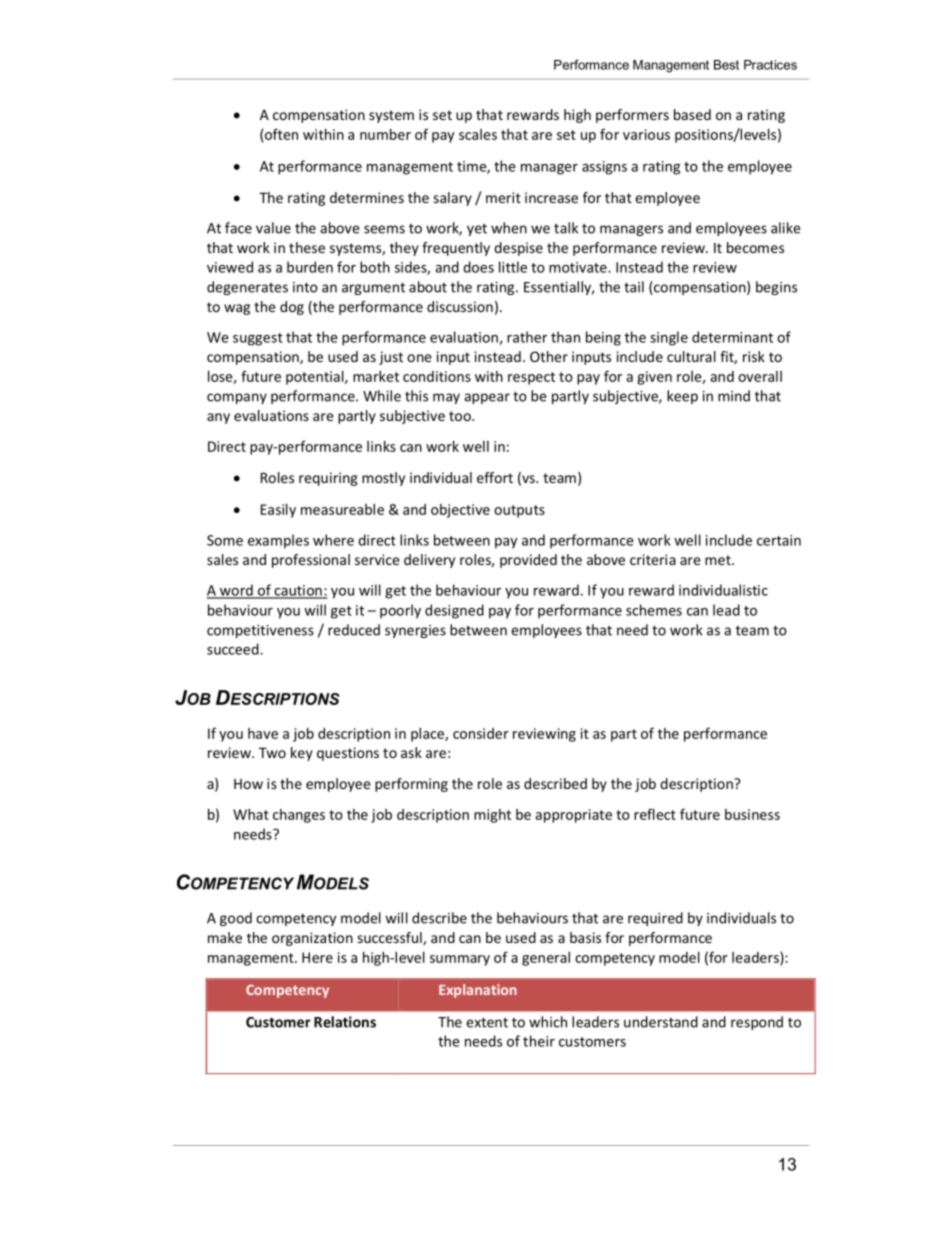 This screenshot has width=952, height=1233. I want to click on dog, so click(292, 308).
